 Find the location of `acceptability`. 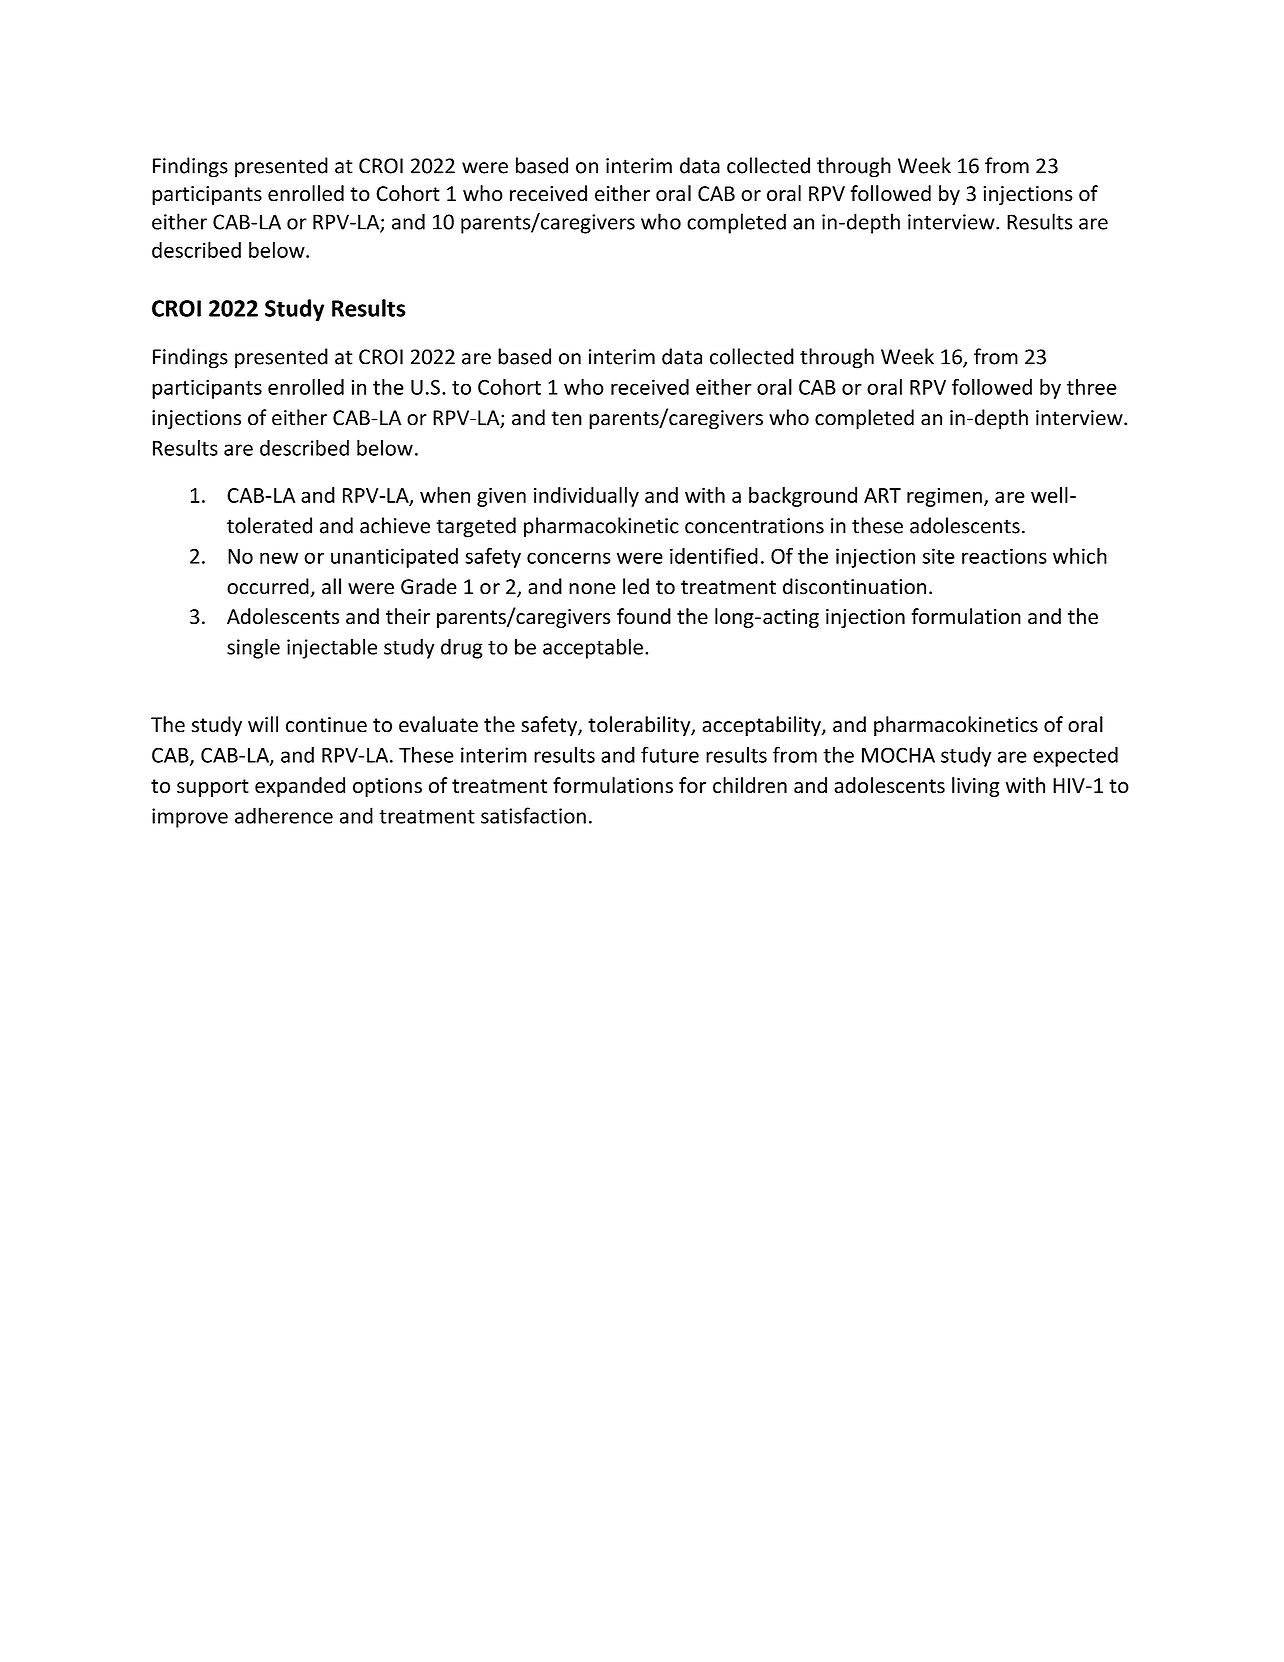

acceptability is located at coordinates (762, 726).
